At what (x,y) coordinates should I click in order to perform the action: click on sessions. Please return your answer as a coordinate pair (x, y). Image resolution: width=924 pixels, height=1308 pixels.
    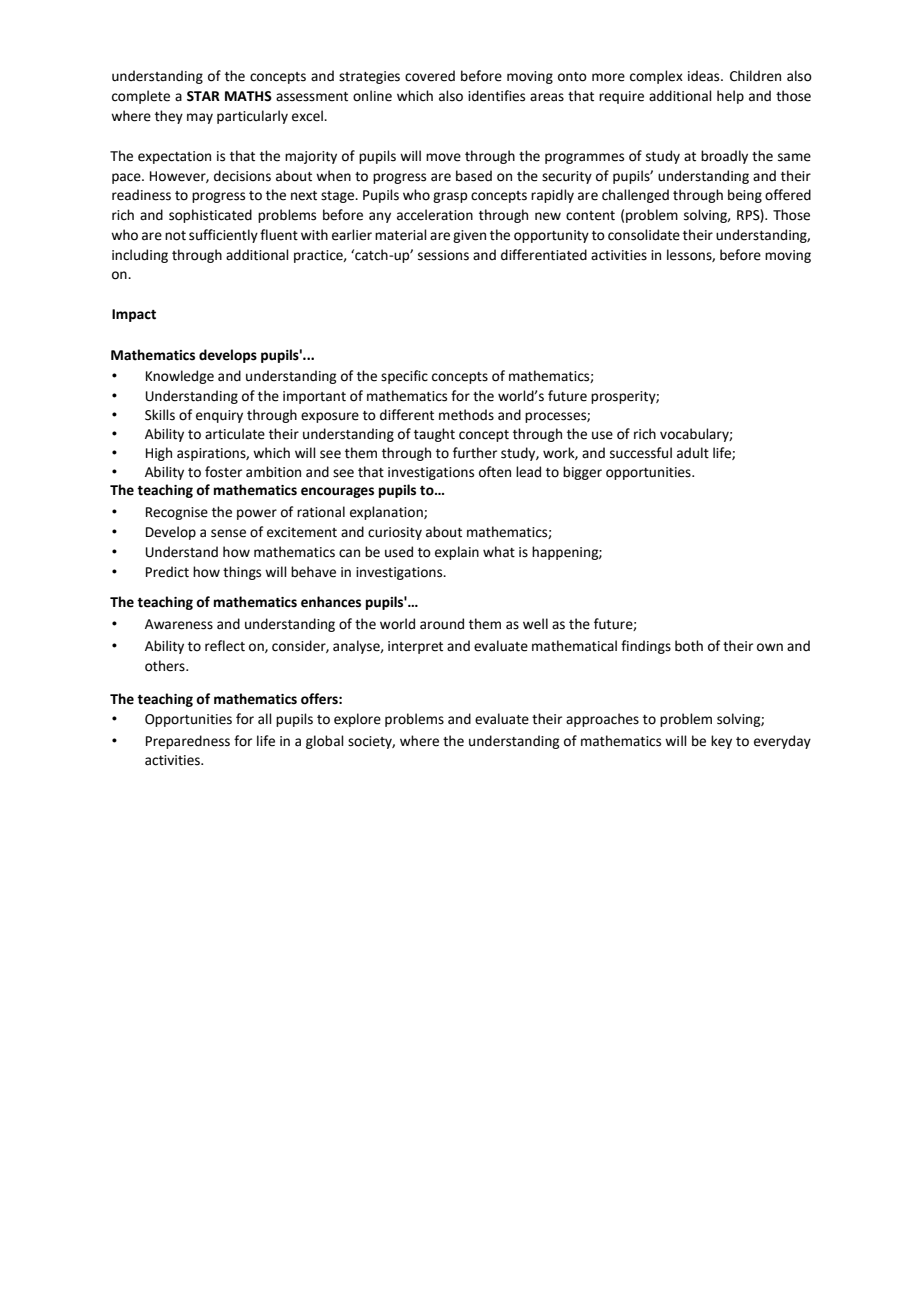
    Looking at the image, I should click on (443, 255).
